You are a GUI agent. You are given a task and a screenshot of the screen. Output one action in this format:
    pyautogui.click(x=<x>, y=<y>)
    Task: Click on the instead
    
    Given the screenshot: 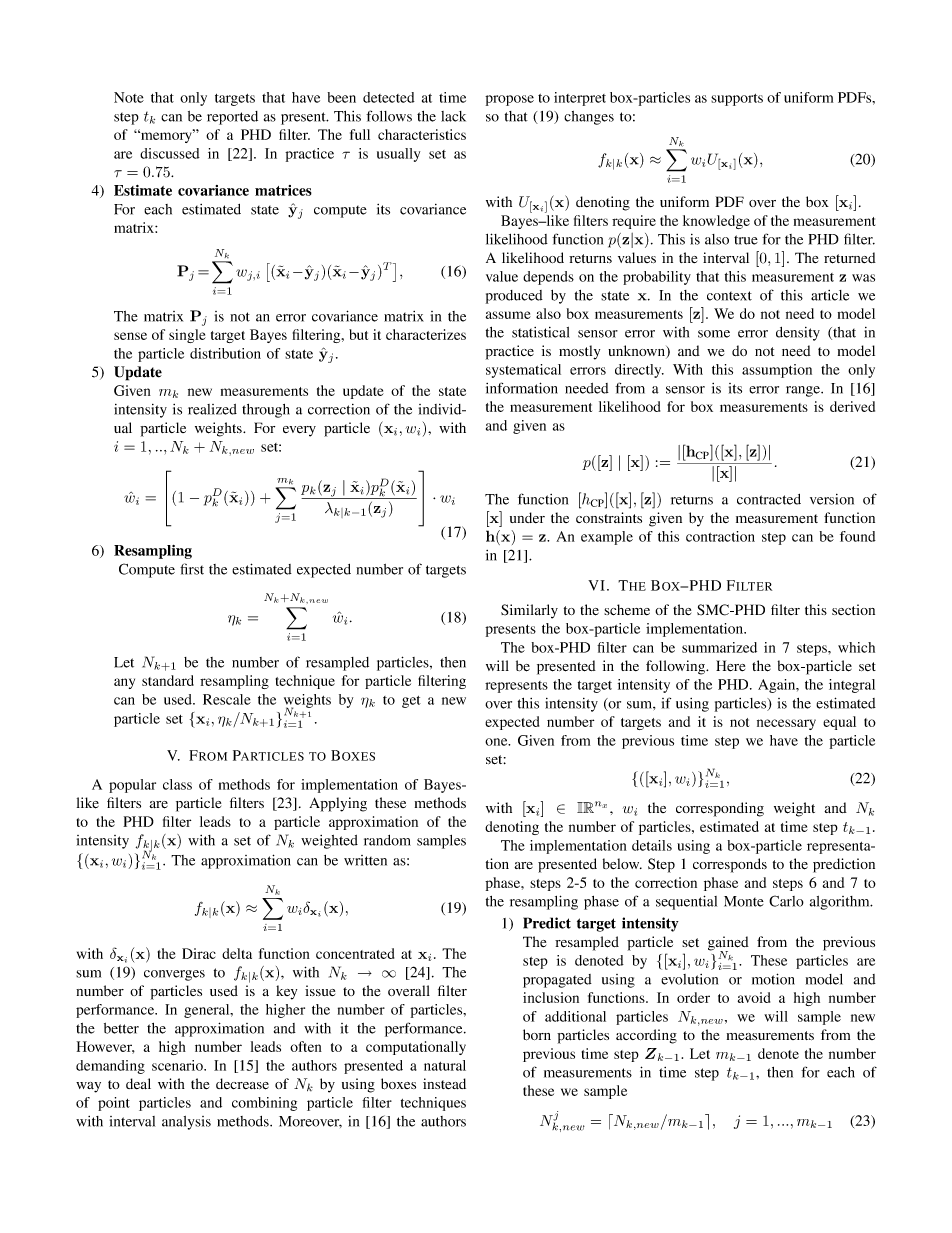 What is the action you would take?
    pyautogui.click(x=444, y=1083)
